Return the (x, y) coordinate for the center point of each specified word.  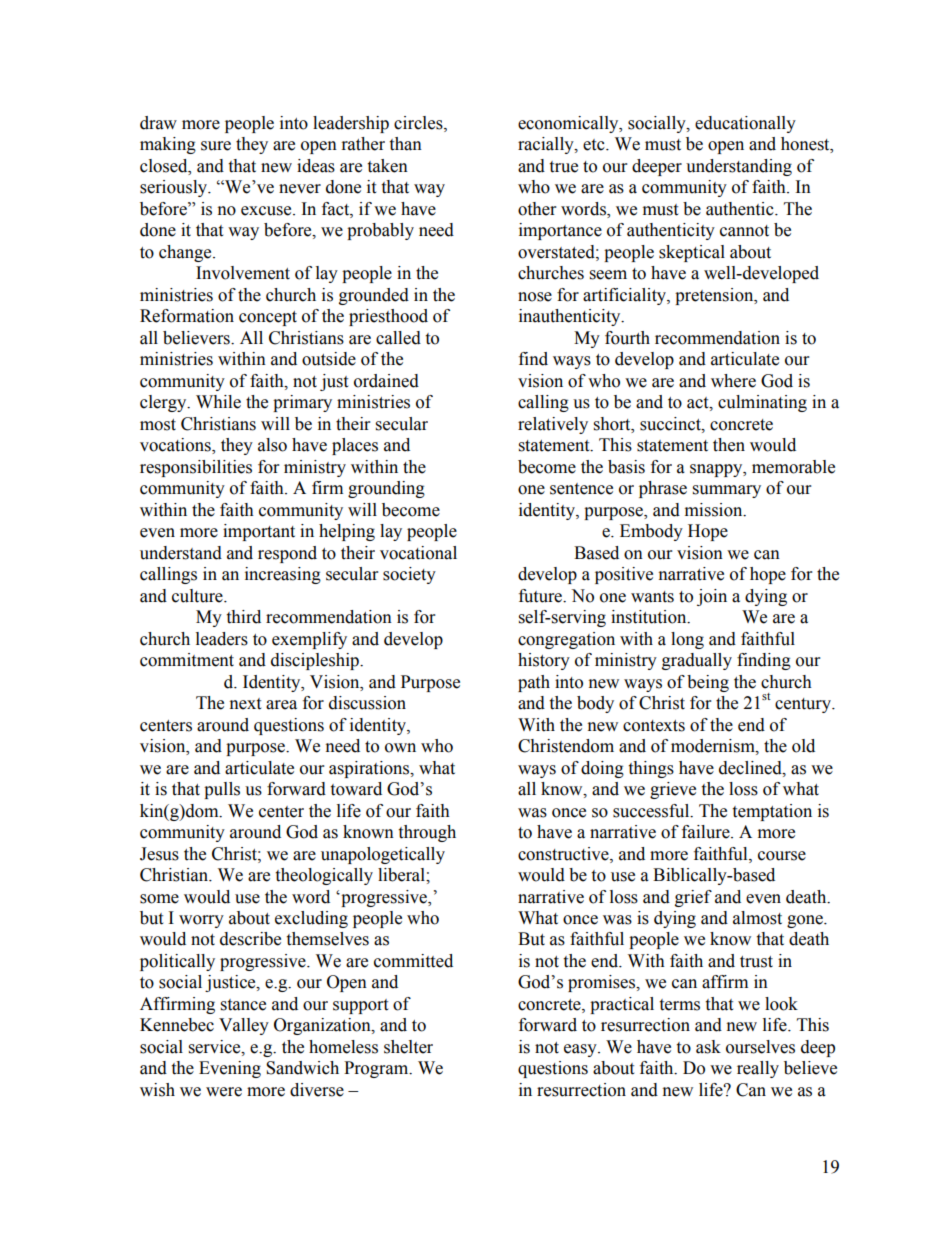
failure (707, 832)
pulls (222, 790)
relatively (553, 425)
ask (708, 1047)
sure (216, 146)
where (733, 381)
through (427, 833)
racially (547, 145)
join (712, 597)
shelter (408, 1047)
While (218, 402)
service (216, 1047)
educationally (745, 124)
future (542, 596)
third (243, 617)
